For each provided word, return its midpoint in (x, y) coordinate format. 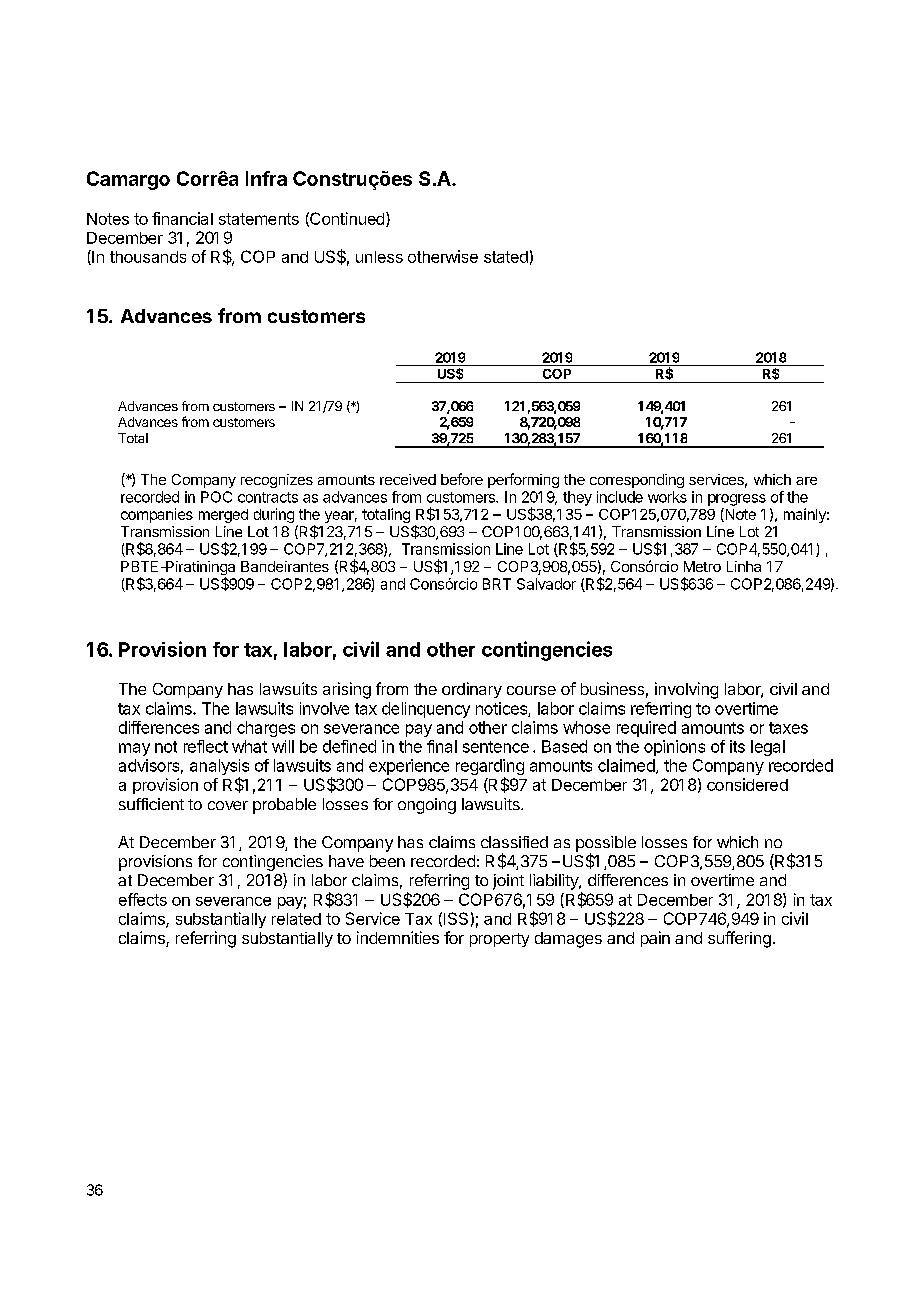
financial (182, 218)
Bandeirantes (285, 566)
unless (379, 257)
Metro (702, 566)
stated (506, 257)
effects (143, 899)
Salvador (546, 584)
